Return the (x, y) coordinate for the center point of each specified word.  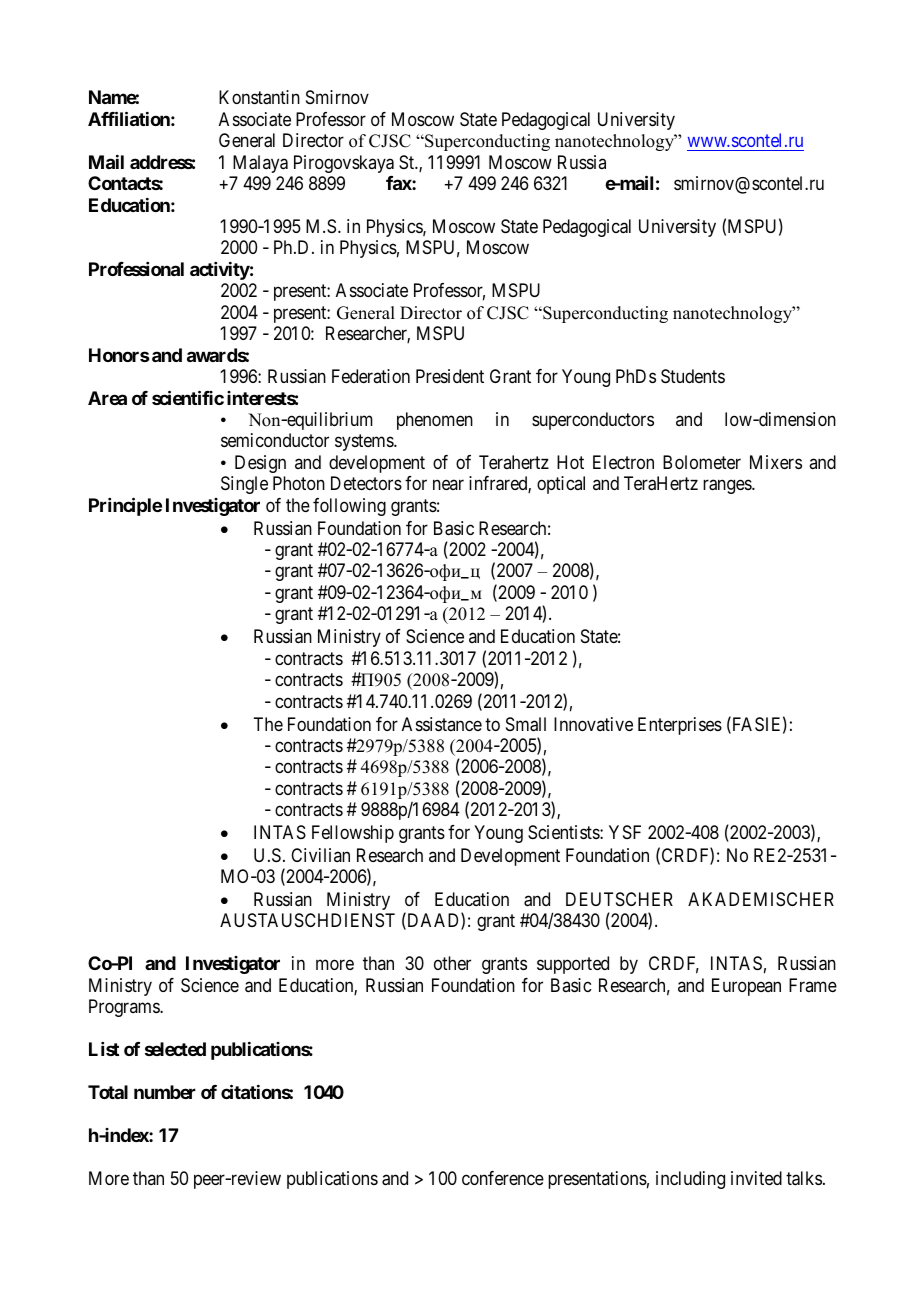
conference (503, 1178)
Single (244, 485)
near (448, 485)
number (165, 1092)
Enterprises (680, 726)
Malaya (260, 164)
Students (693, 376)
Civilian (320, 855)
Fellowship (353, 834)
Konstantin (259, 97)
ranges (728, 487)
